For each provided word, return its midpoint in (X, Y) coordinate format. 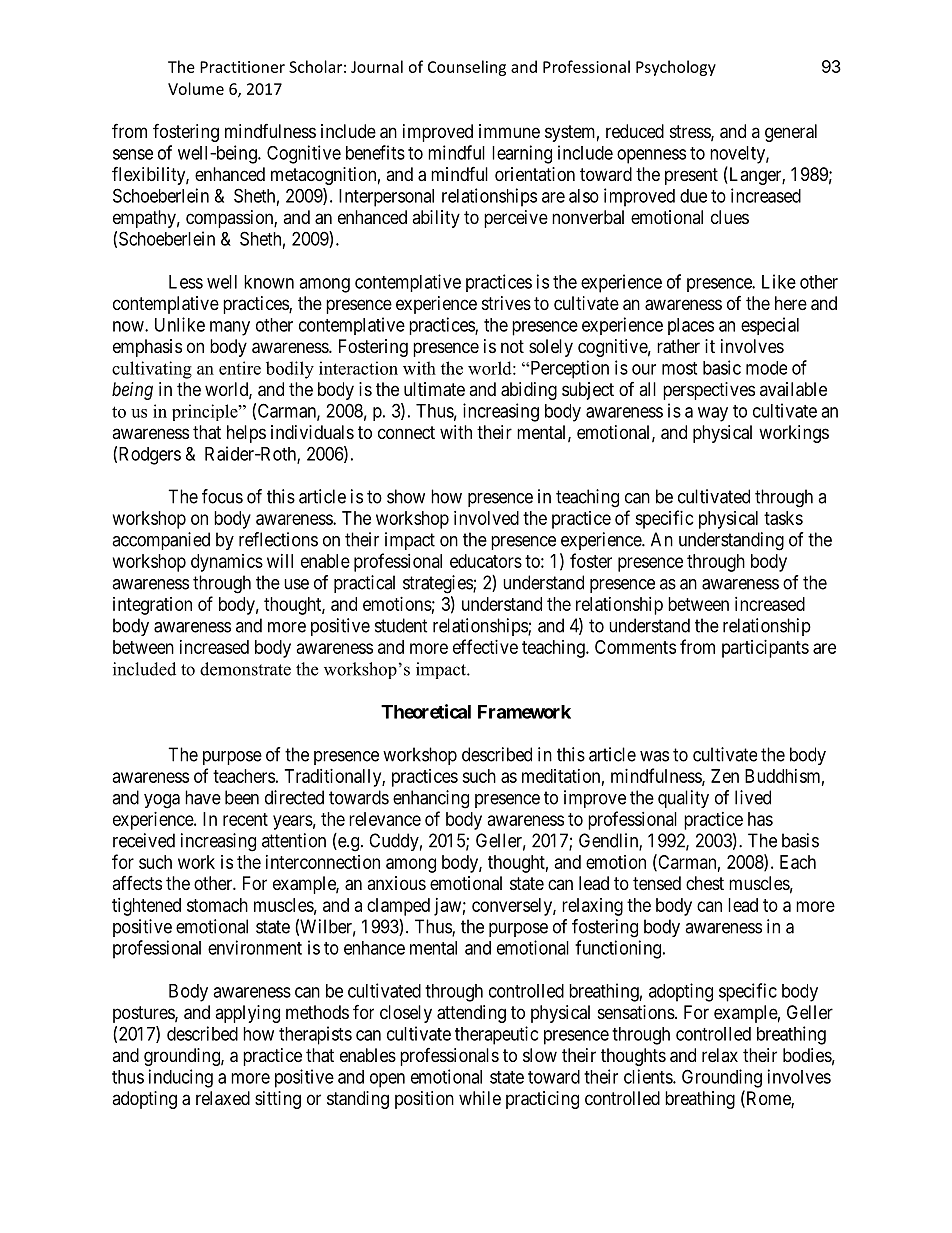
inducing (181, 1078)
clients (649, 1076)
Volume (196, 88)
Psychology (676, 68)
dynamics (227, 563)
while (480, 1098)
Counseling (467, 68)
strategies (438, 584)
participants (765, 649)
